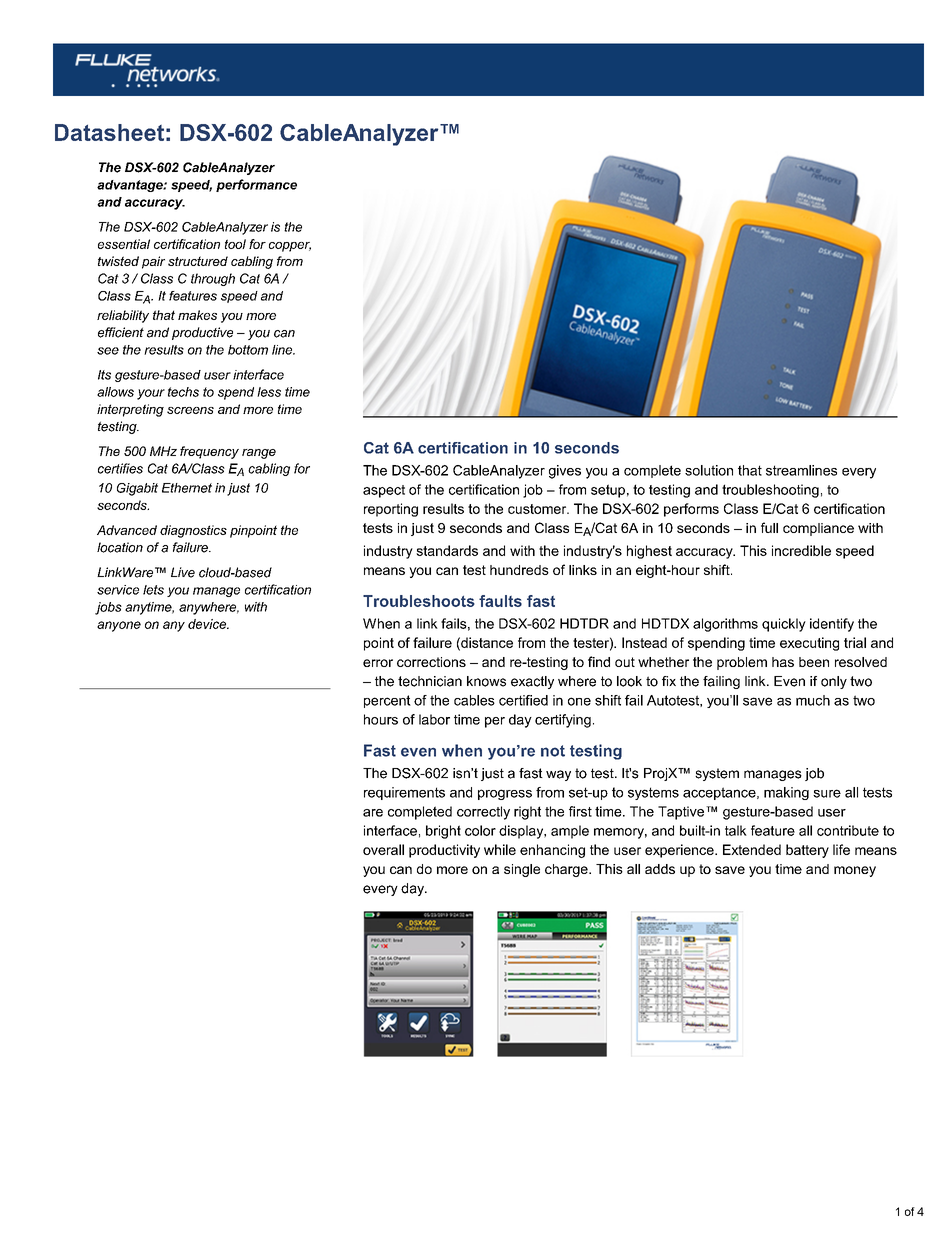  Describe the element at coordinates (235, 244) in the page. I see `tool` at that location.
